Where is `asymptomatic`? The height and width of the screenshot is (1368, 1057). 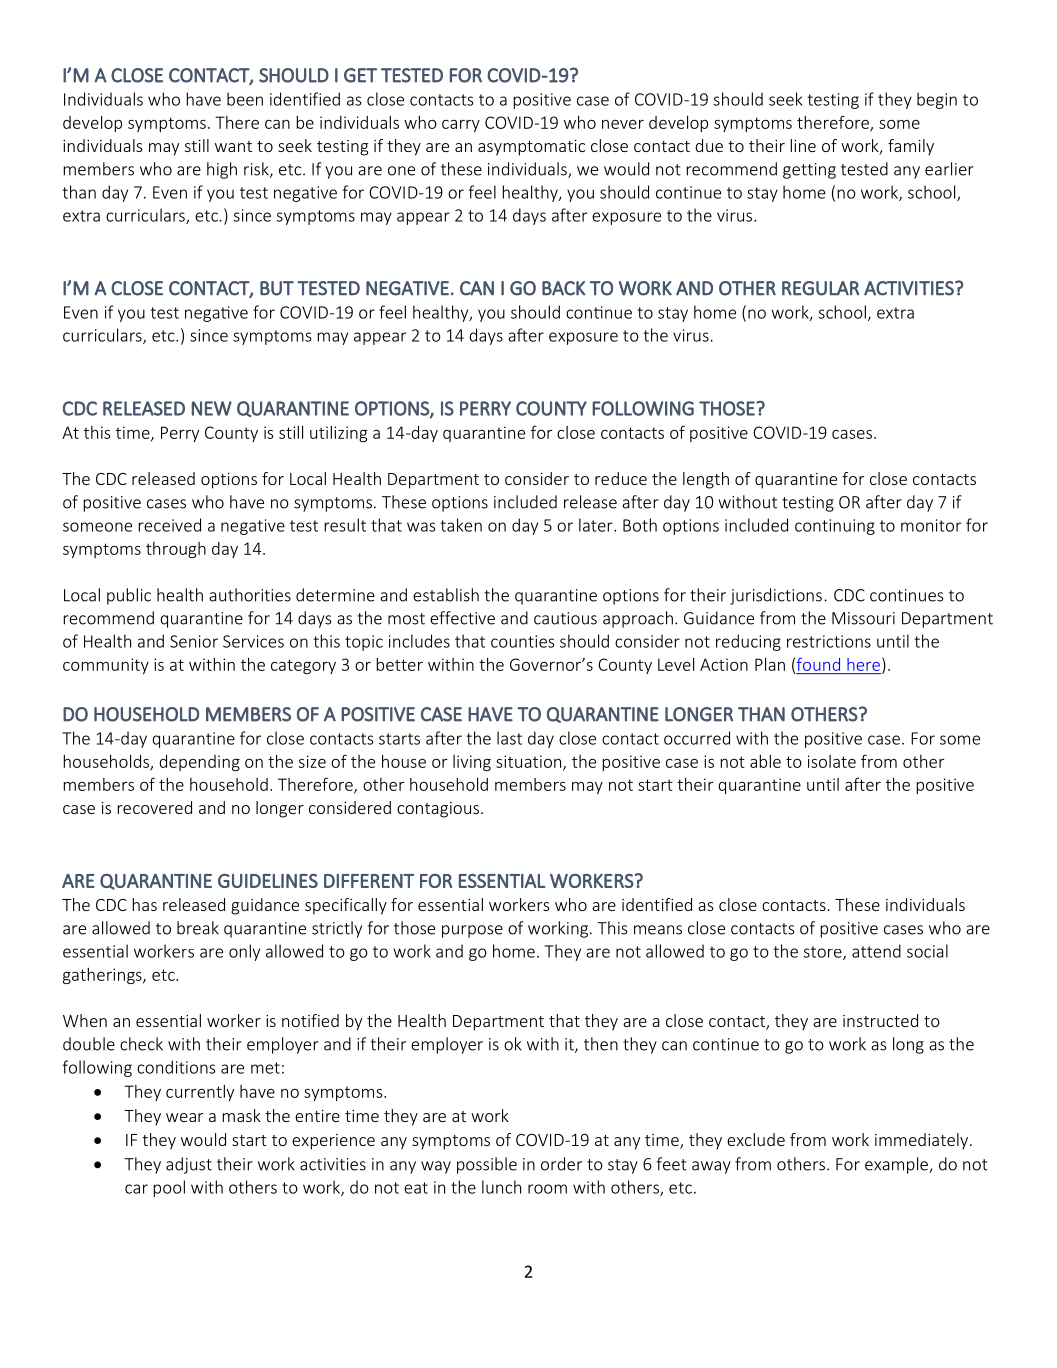
asymptomatic is located at coordinates (531, 148).
